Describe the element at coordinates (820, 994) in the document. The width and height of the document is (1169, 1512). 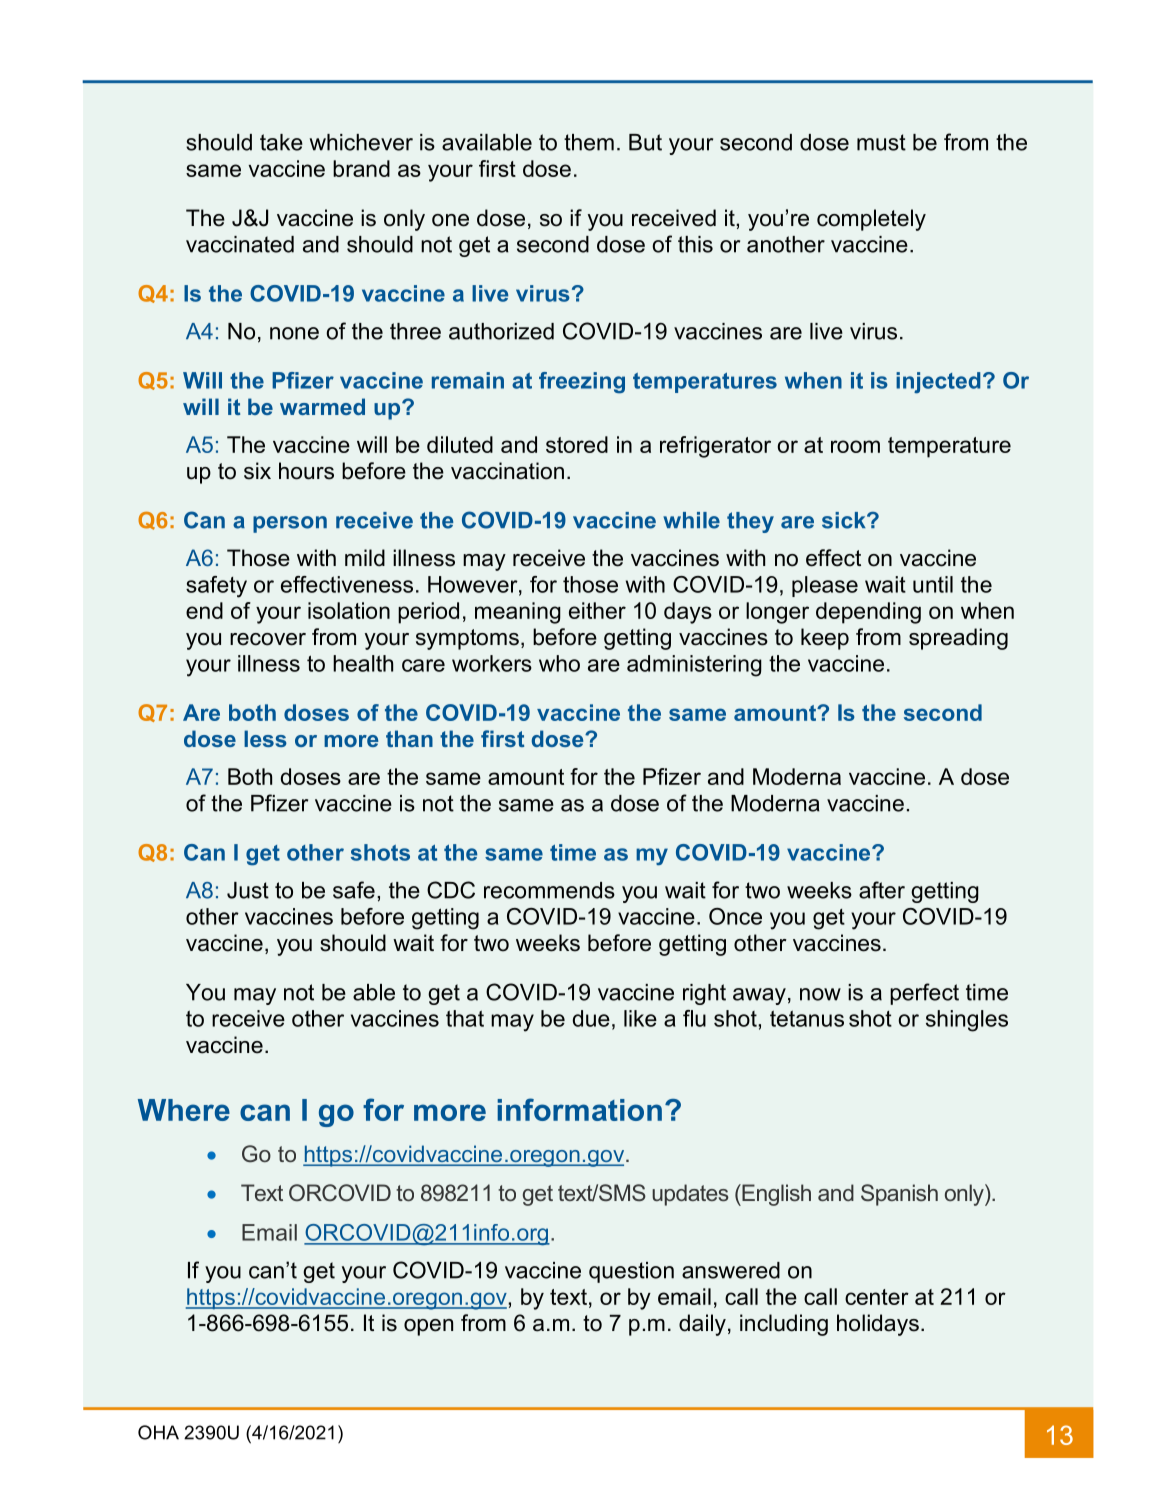
I see `now` at that location.
